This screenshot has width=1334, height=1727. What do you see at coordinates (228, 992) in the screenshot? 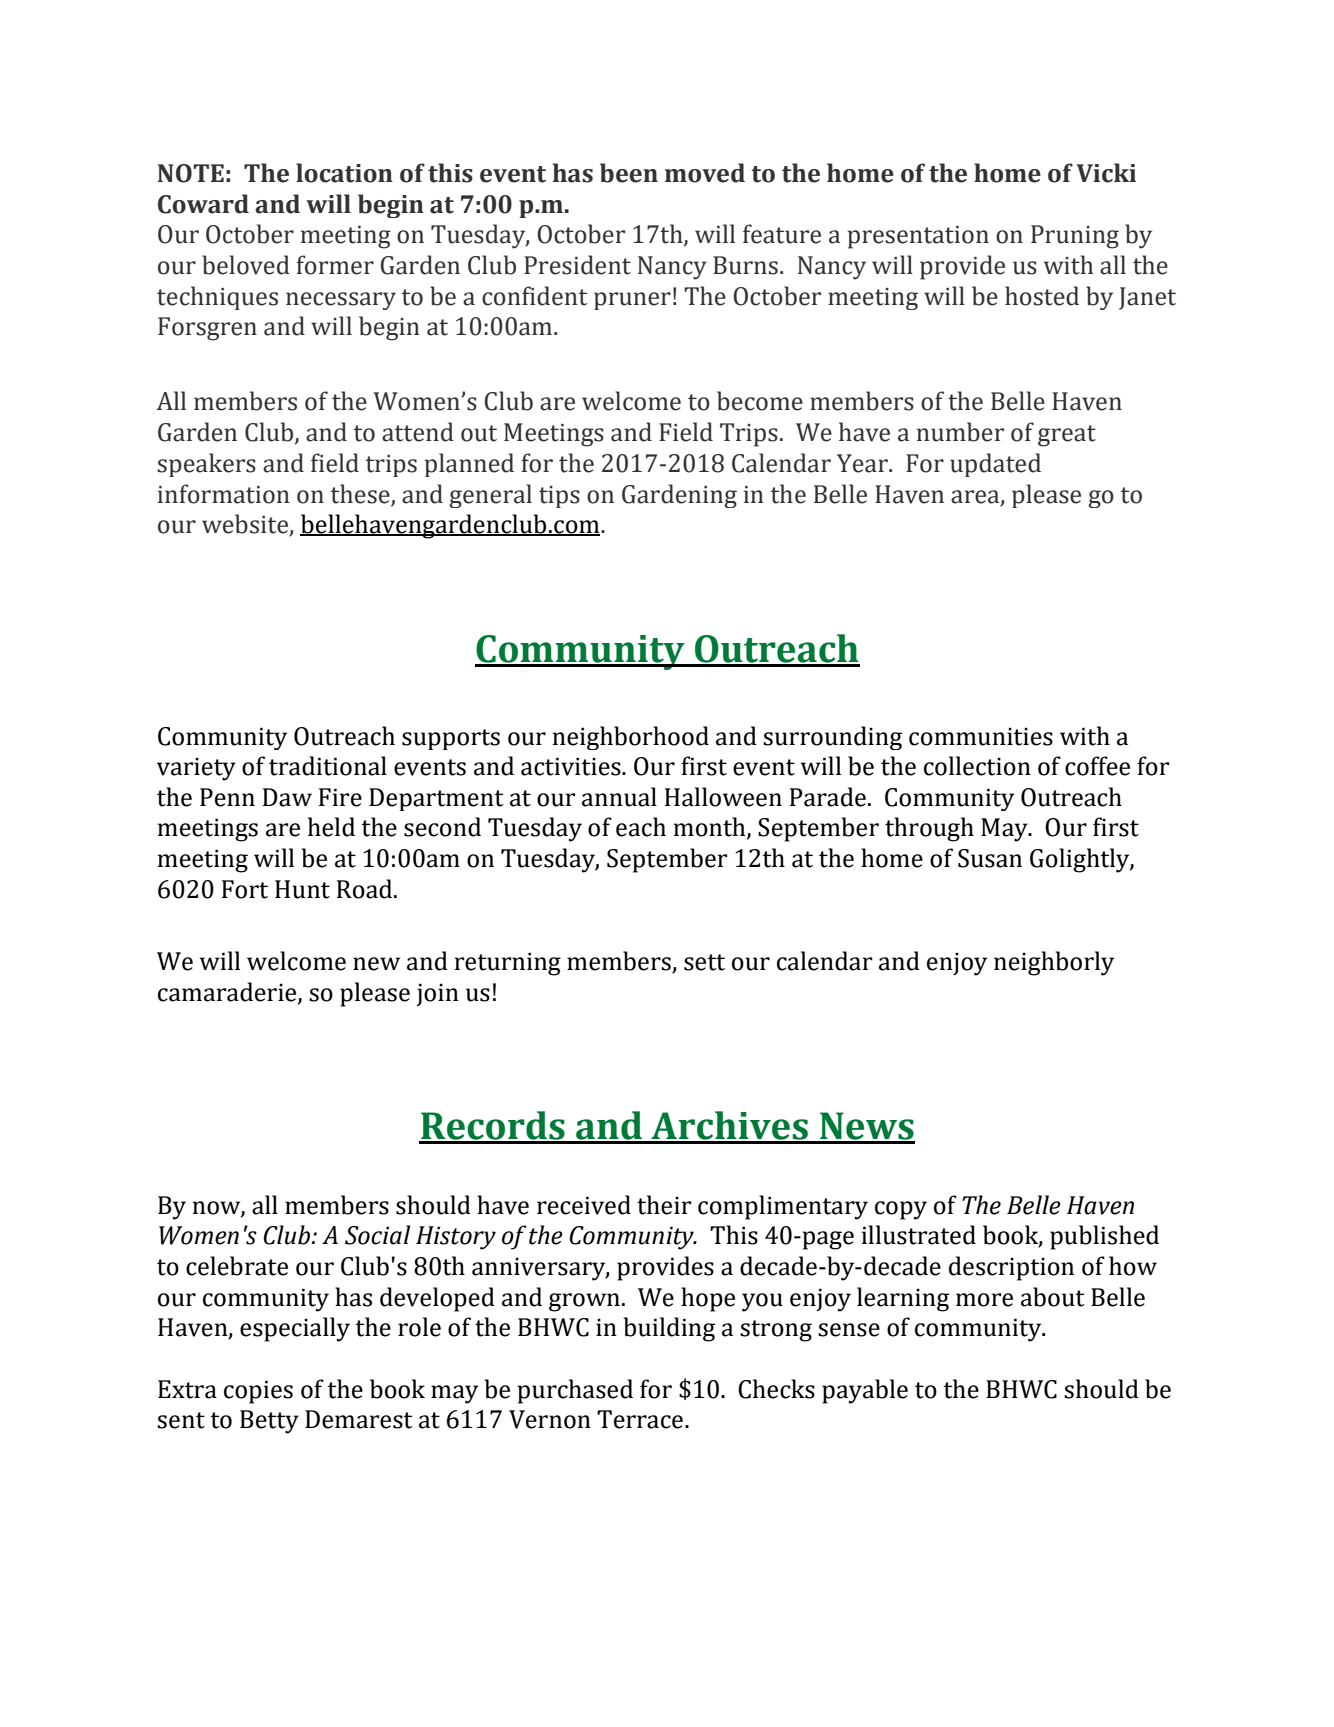
I see `camaraderie` at bounding box center [228, 992].
